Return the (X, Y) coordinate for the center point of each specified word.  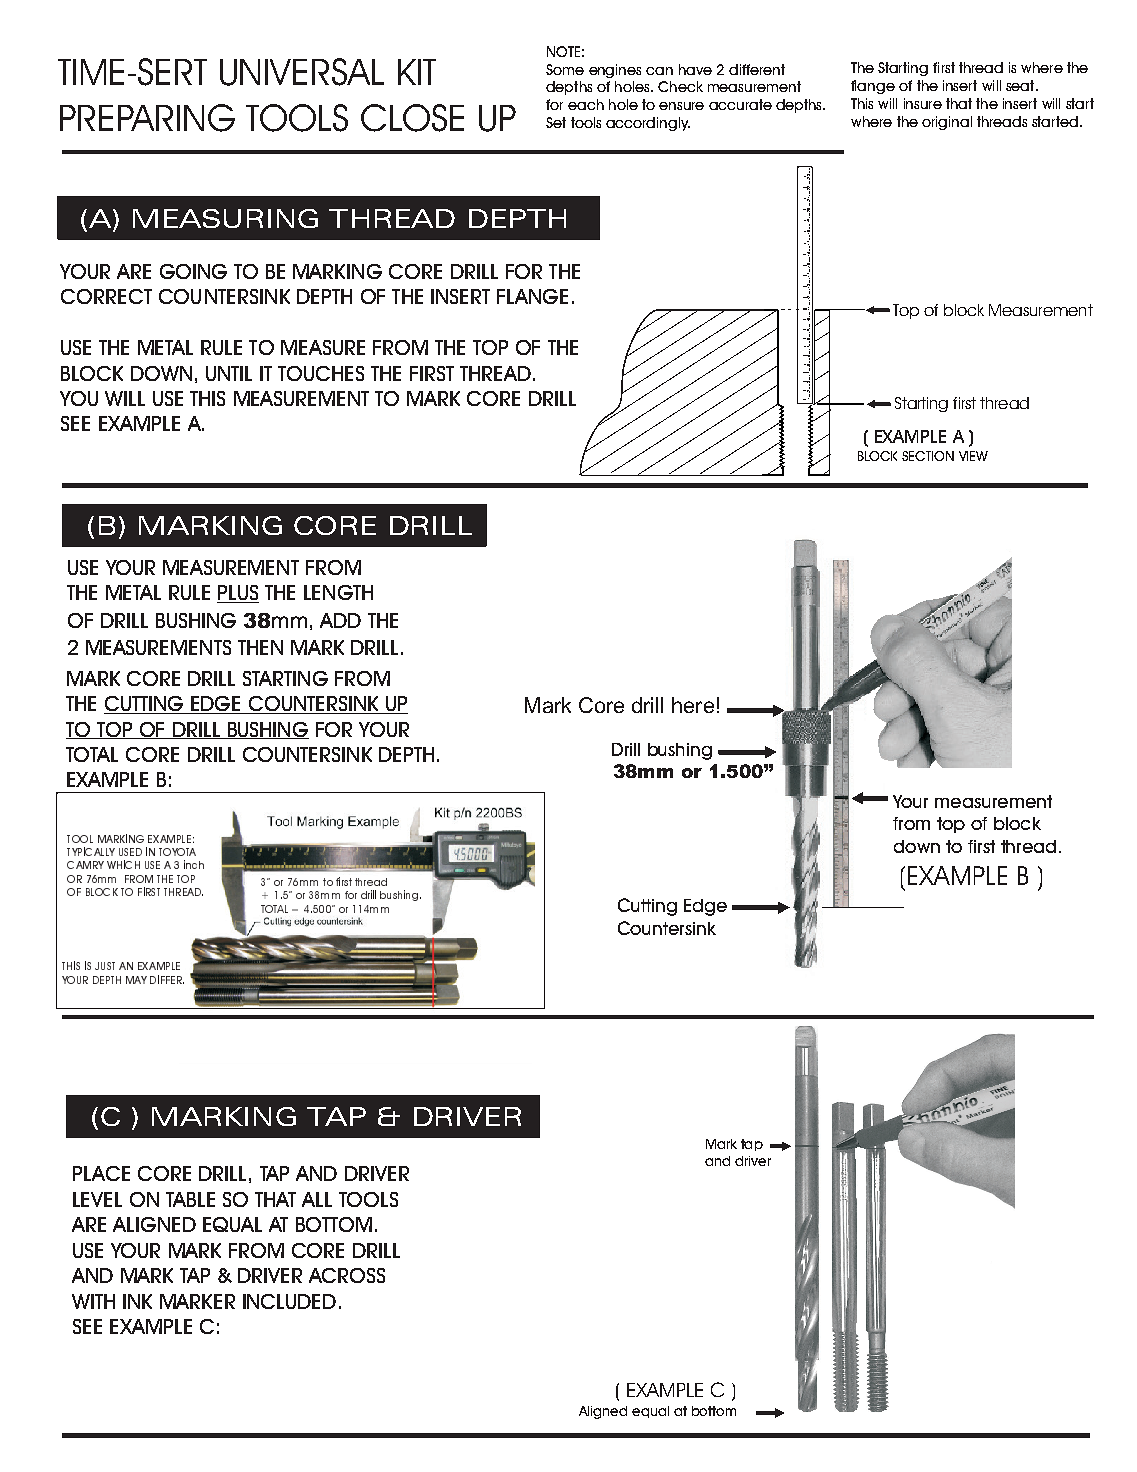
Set (556, 122)
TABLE (190, 1199)
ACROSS (347, 1275)
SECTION (928, 456)
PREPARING (147, 118)
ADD (340, 620)
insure (923, 103)
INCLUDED (289, 1301)
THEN (260, 647)
